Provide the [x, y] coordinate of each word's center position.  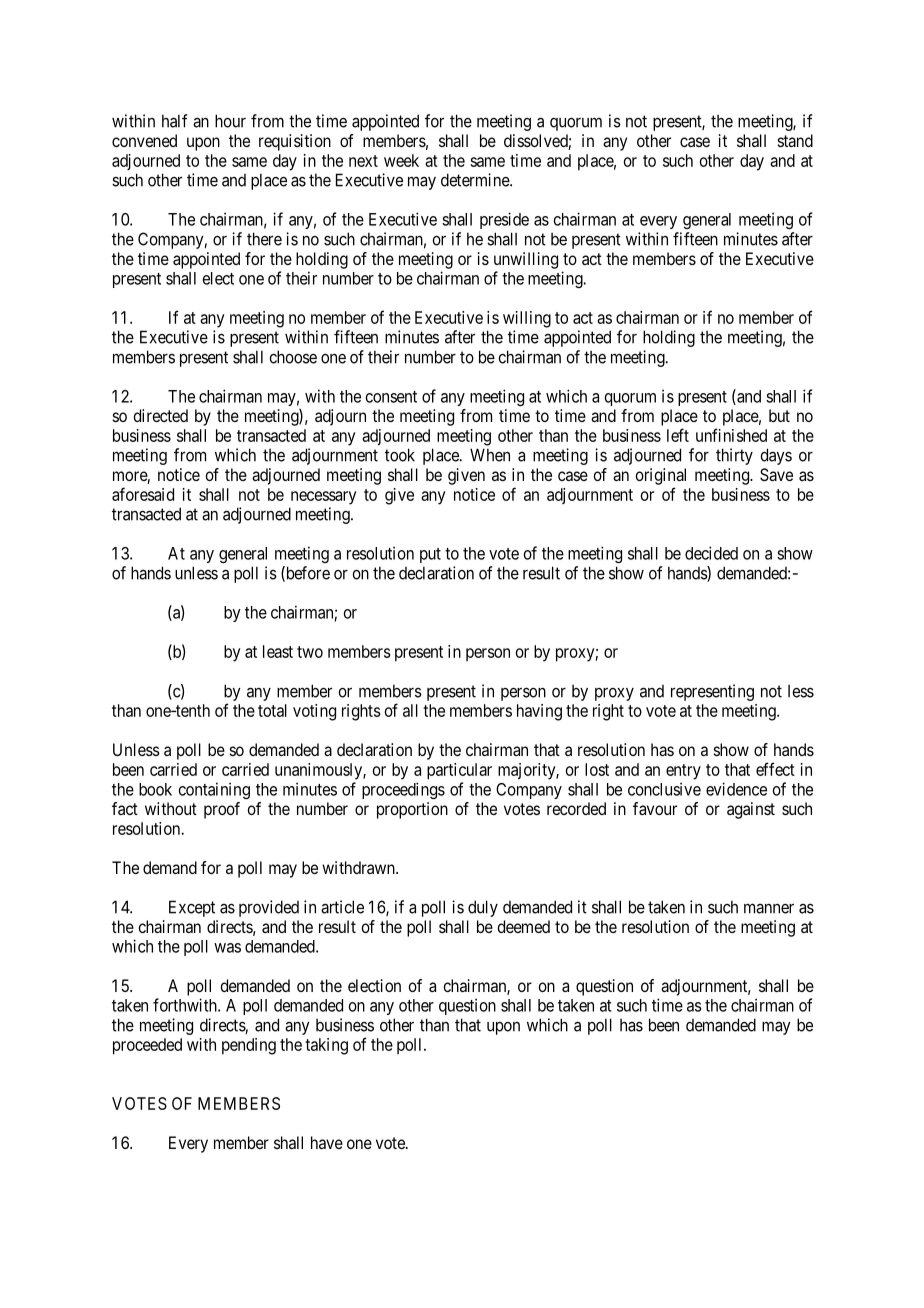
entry [683, 772]
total [272, 710]
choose [293, 357]
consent [391, 397]
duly [483, 908]
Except [192, 908]
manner [769, 908]
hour [230, 121]
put [430, 555]
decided [711, 553]
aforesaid [143, 494]
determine [476, 180]
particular [459, 771]
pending [249, 1046]
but [779, 415]
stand [795, 140]
